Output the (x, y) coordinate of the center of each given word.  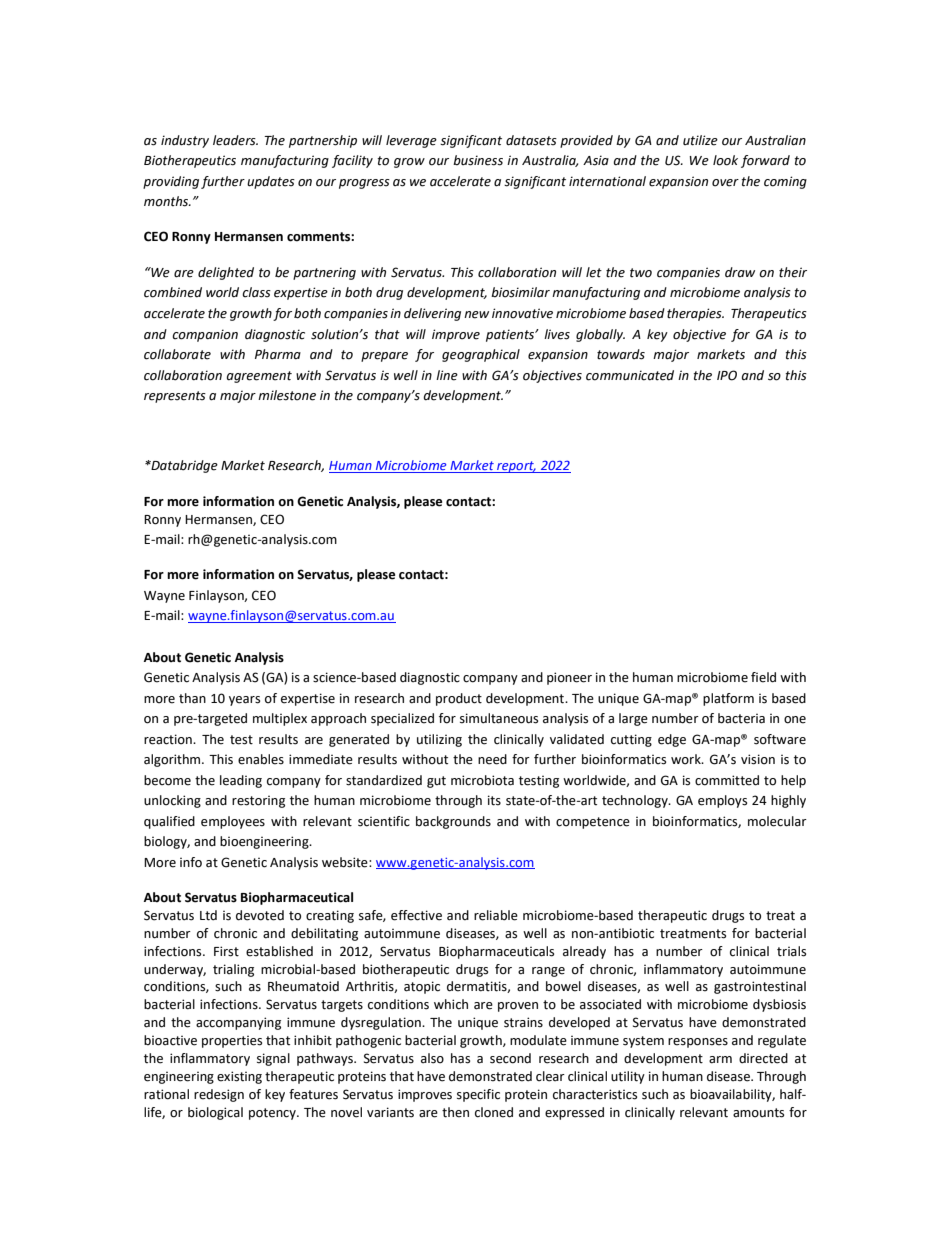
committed (727, 780)
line (447, 375)
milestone (287, 395)
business (478, 160)
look (725, 160)
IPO (727, 375)
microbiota (482, 780)
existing (239, 1077)
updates (271, 182)
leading (241, 781)
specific (478, 1095)
